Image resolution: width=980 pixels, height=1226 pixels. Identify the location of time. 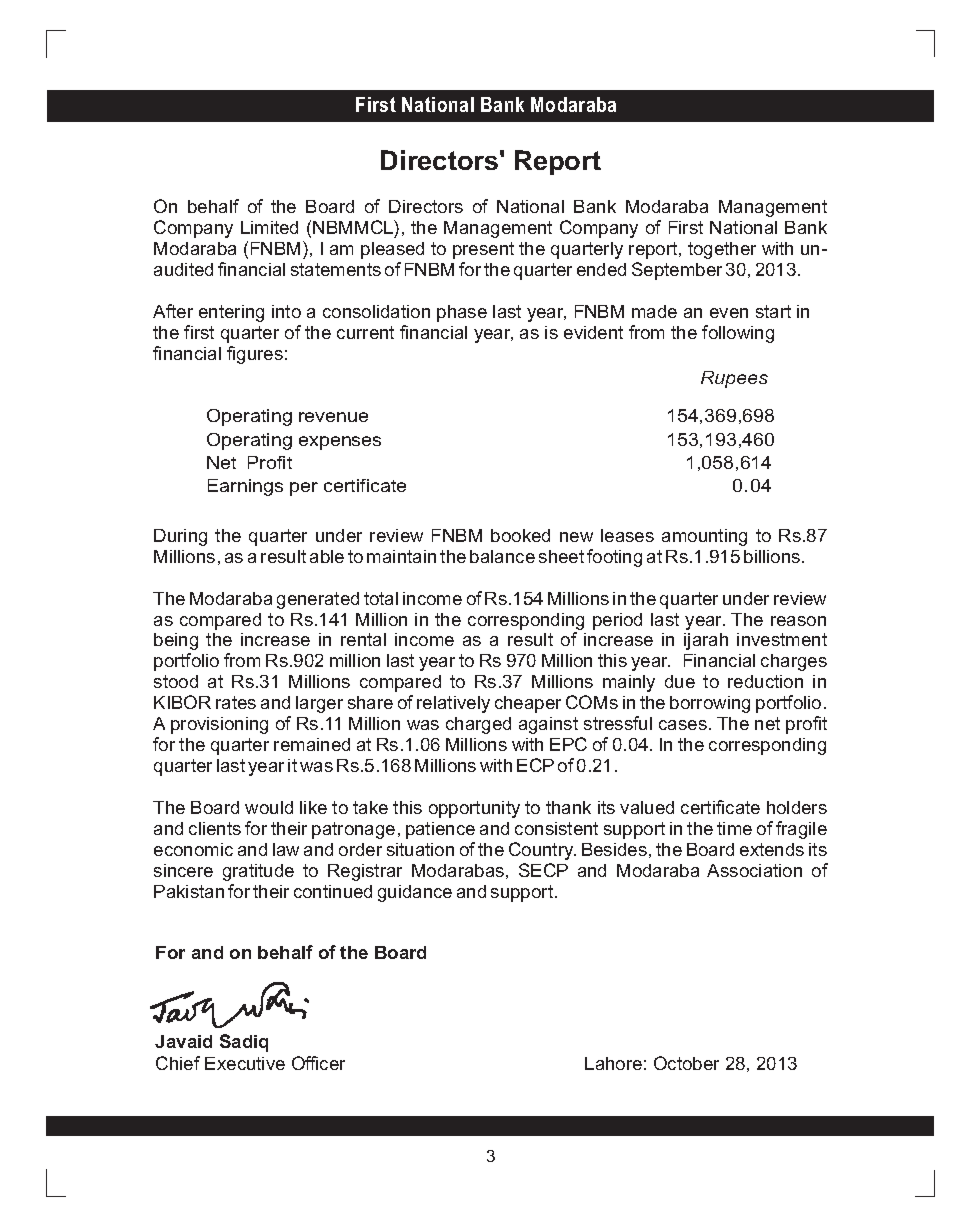
(734, 828).
